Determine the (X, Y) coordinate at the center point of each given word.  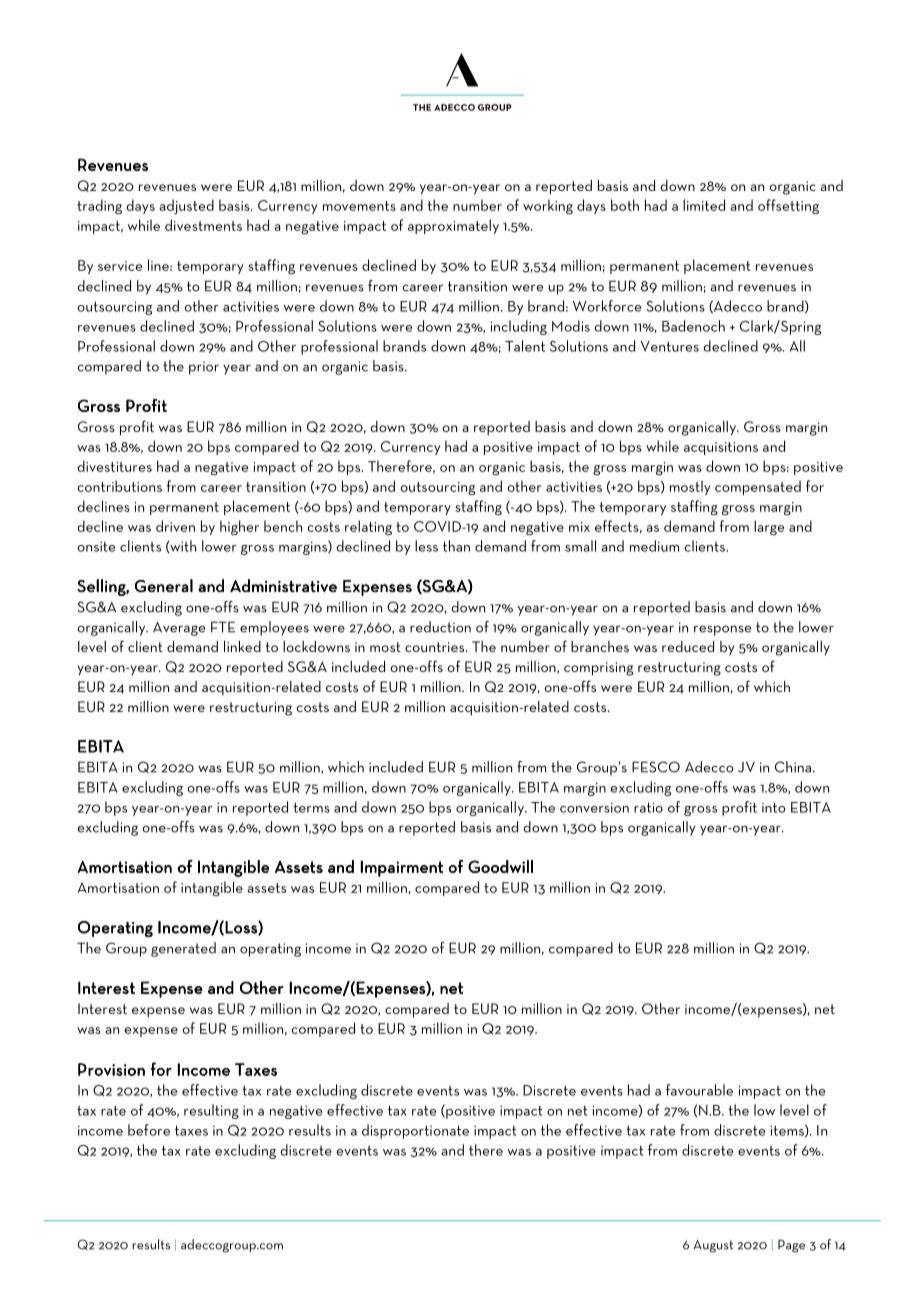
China (794, 767)
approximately (453, 226)
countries (436, 647)
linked (242, 646)
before (149, 1130)
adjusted (186, 206)
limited (704, 205)
